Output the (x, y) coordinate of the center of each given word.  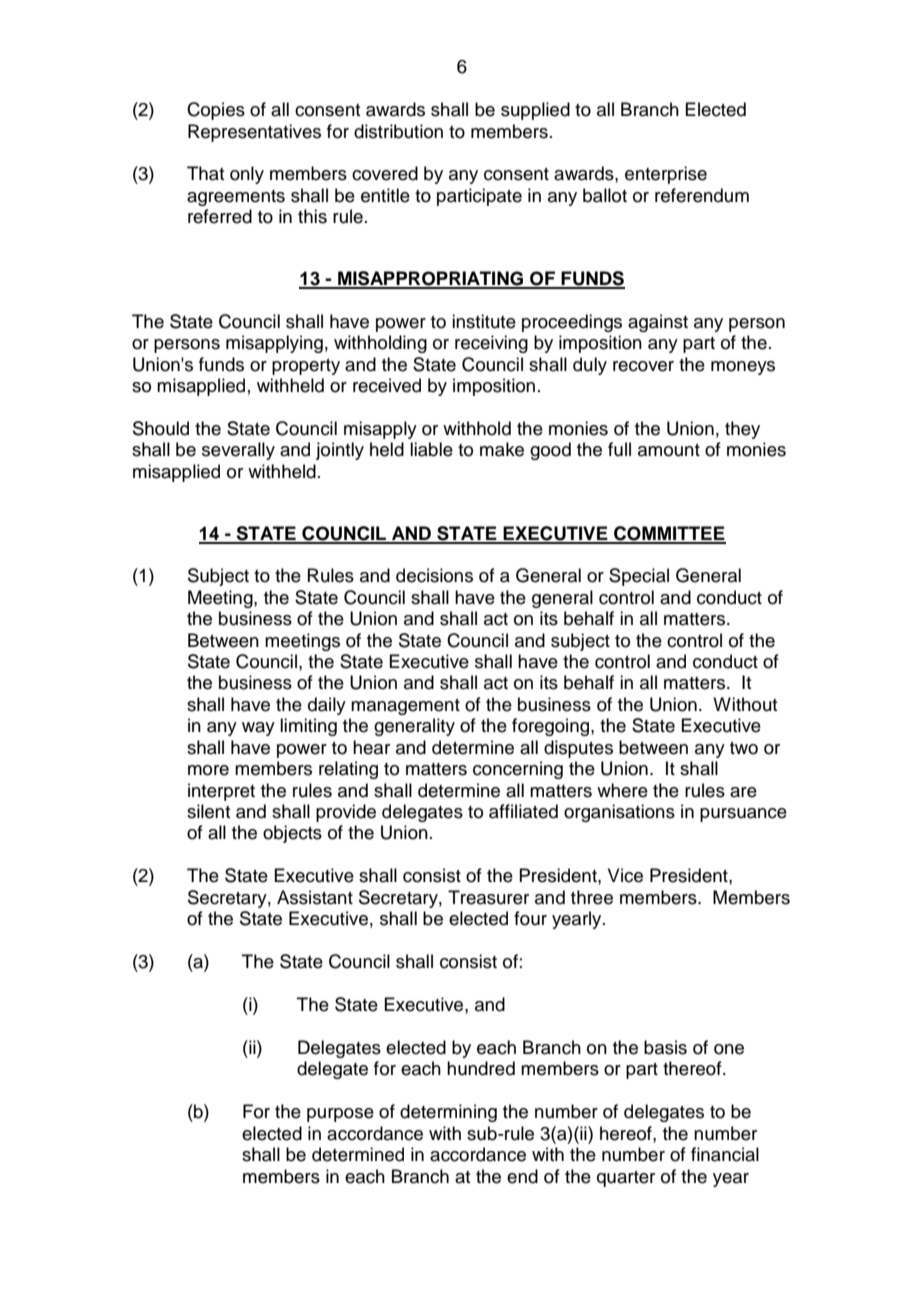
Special (639, 577)
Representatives (254, 133)
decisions (434, 575)
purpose (340, 1115)
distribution (398, 131)
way (258, 729)
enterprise (666, 175)
